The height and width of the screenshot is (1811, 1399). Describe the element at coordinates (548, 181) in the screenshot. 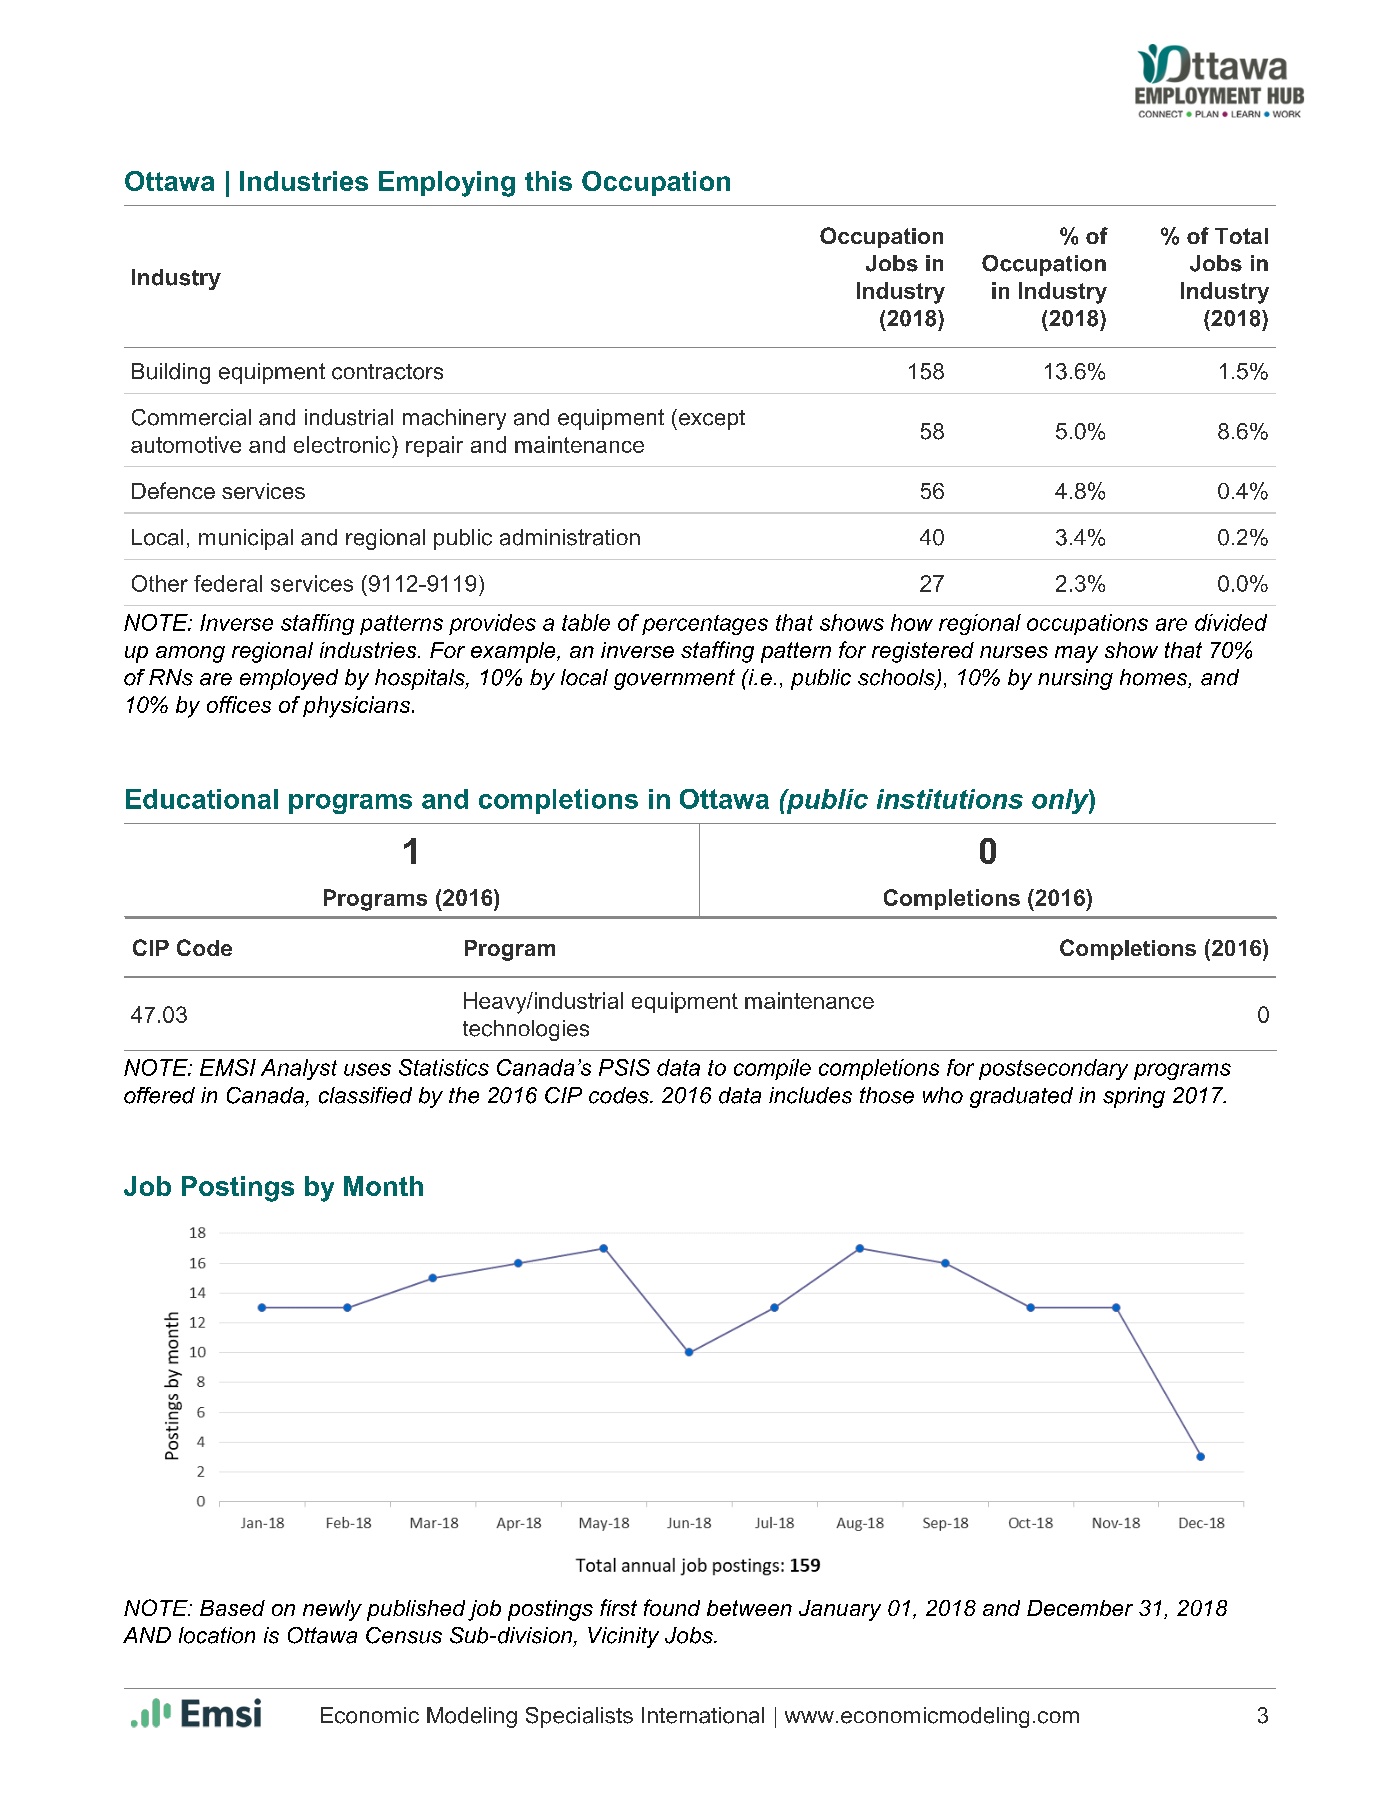

I see `this` at that location.
